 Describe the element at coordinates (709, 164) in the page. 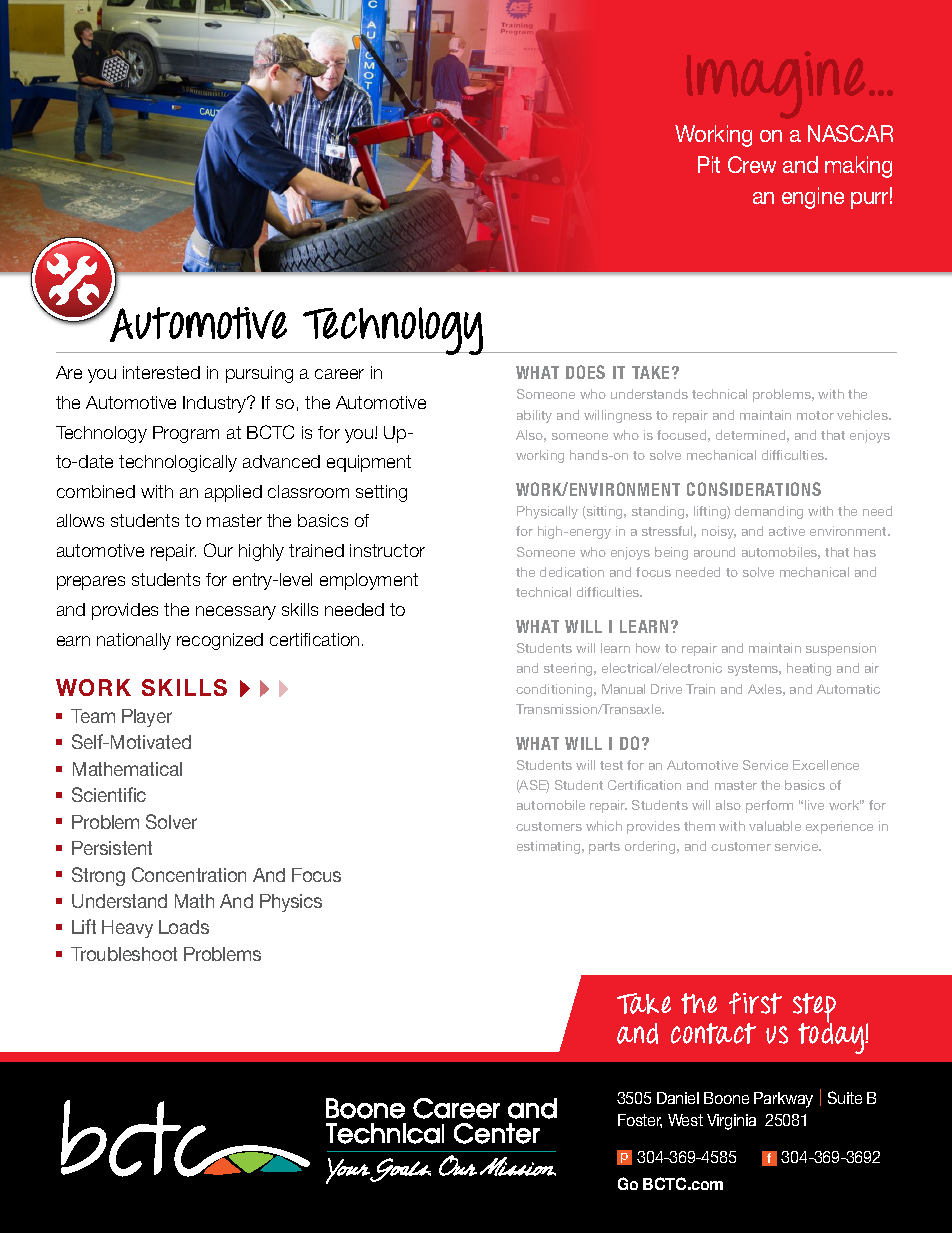

I see `Pit` at that location.
